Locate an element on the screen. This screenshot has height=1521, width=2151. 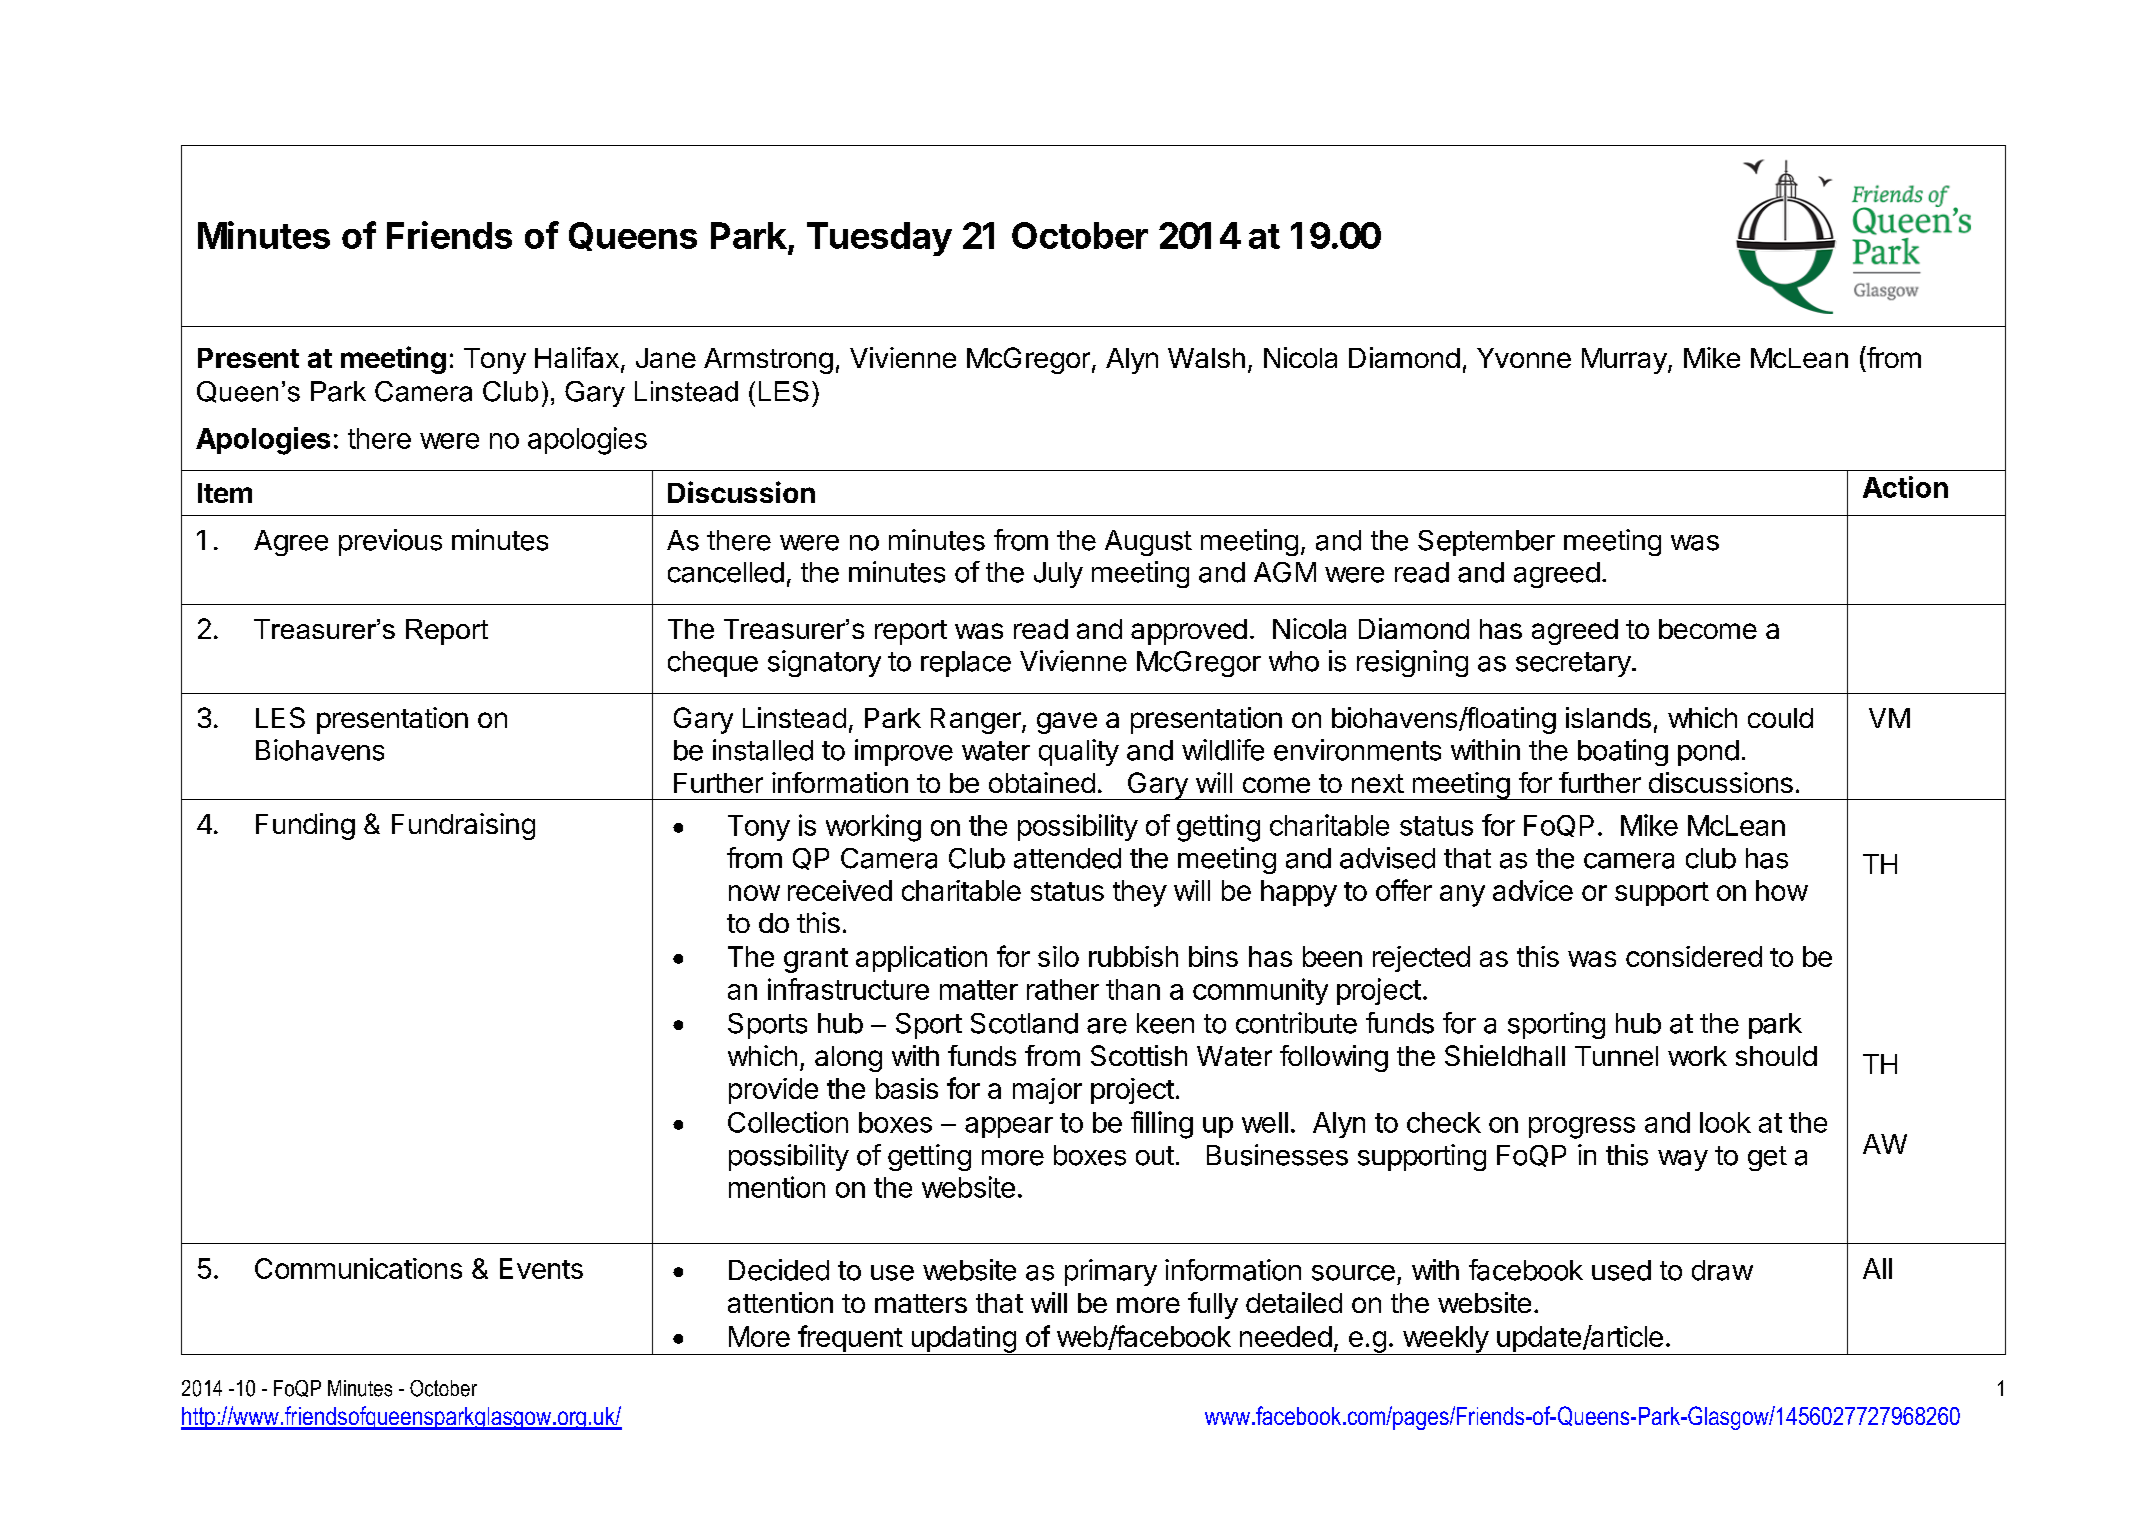
gave is located at coordinates (1067, 723).
